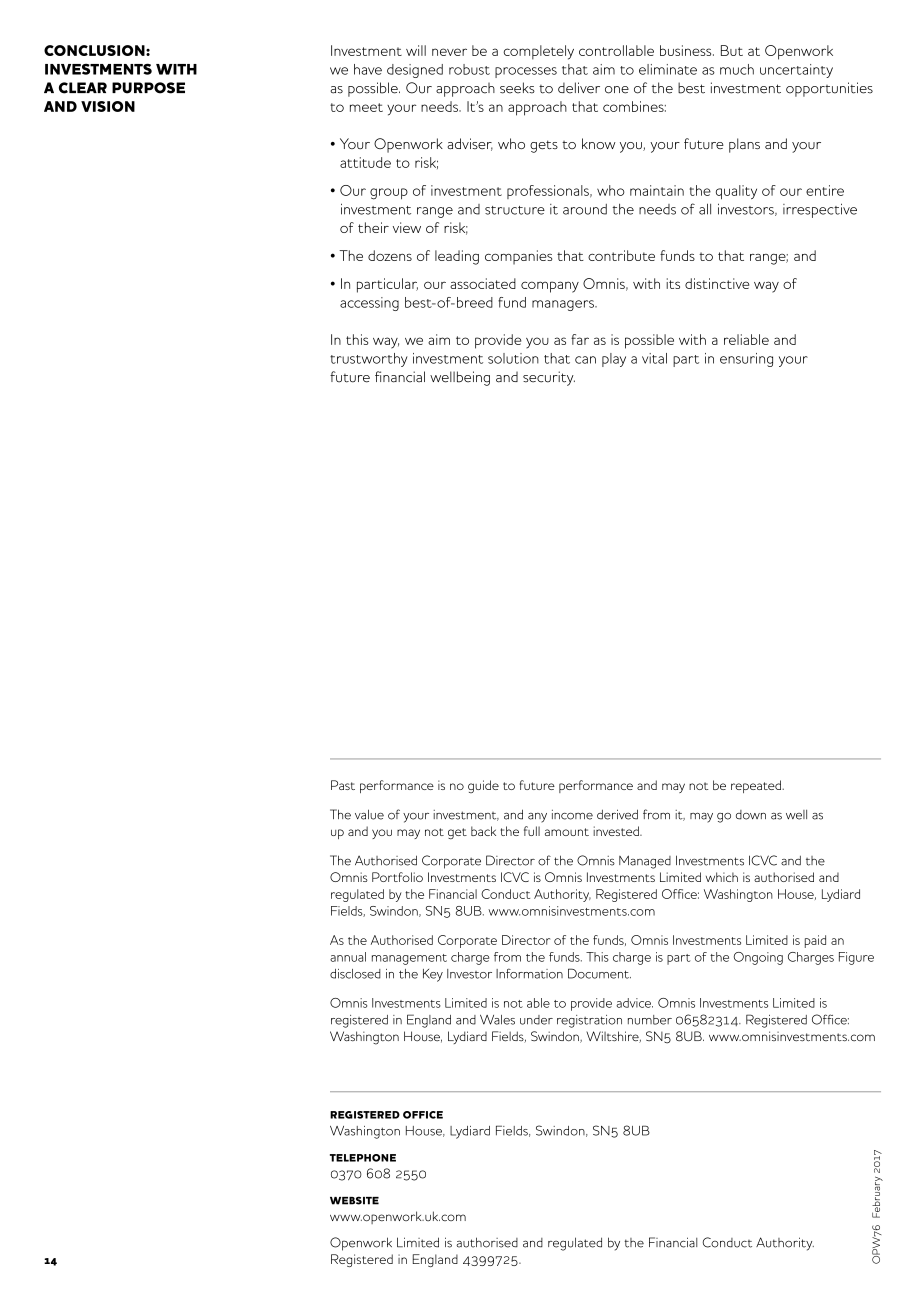 This image has width=924, height=1308. What do you see at coordinates (369, 360) in the image?
I see `trustworthy` at bounding box center [369, 360].
